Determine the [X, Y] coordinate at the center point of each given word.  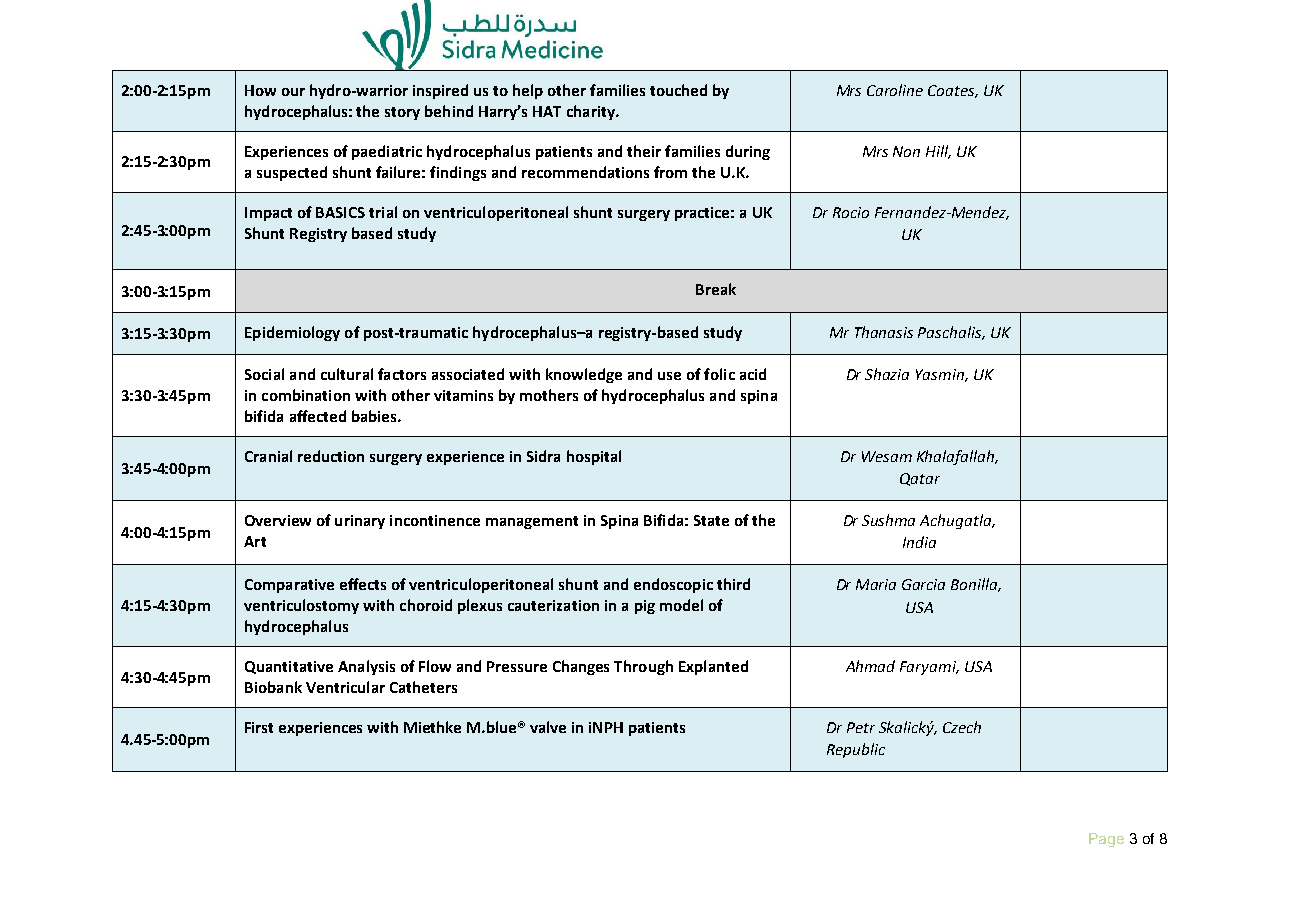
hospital [594, 457]
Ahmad [870, 666]
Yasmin [941, 375]
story [402, 113]
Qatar [920, 479]
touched [678, 90]
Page [1106, 840]
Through [643, 667]
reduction [331, 456]
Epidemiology [292, 333]
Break [716, 289]
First [259, 727]
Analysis [366, 667]
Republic [856, 750]
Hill [938, 152]
